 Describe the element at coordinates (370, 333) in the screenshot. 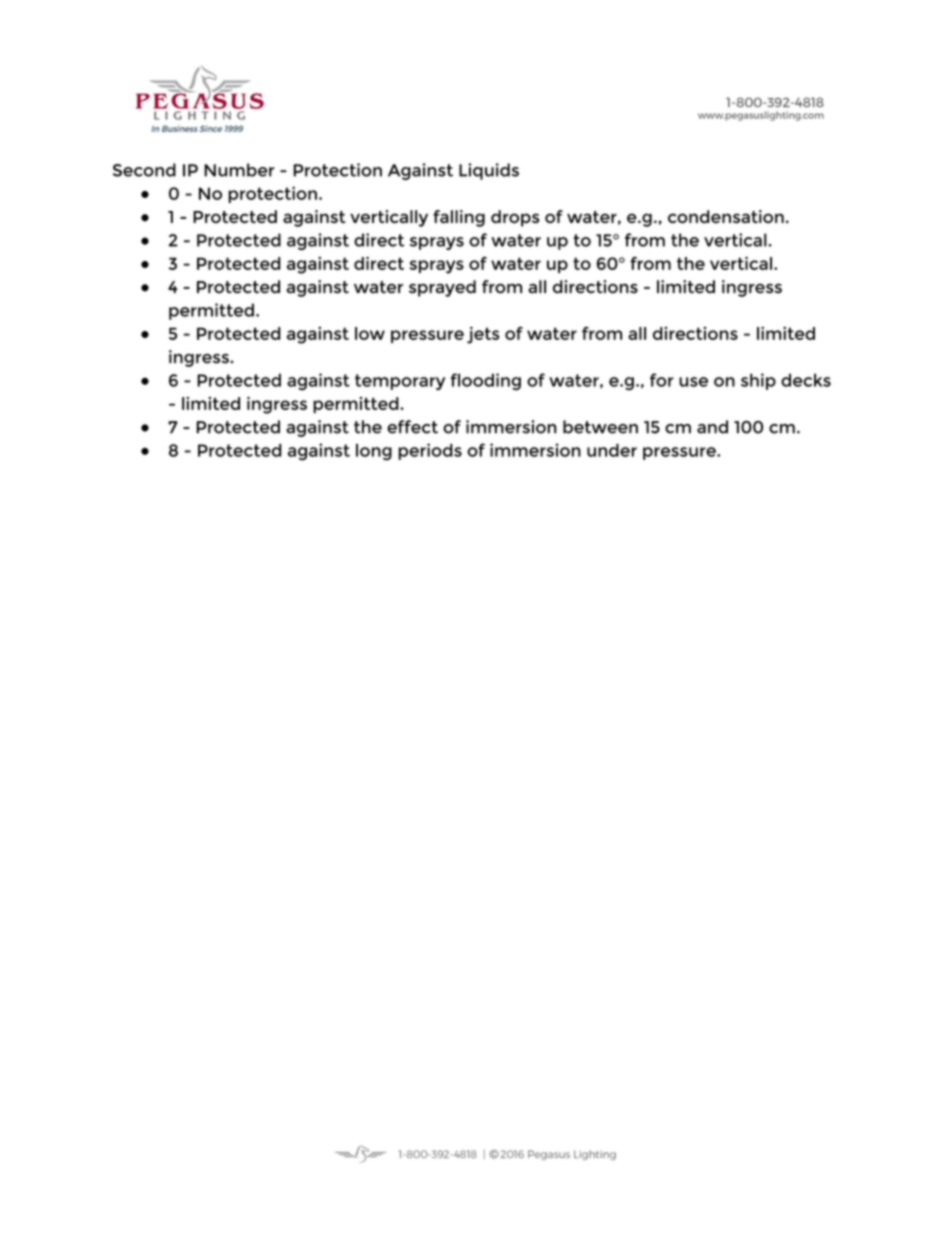

I see `low` at that location.
